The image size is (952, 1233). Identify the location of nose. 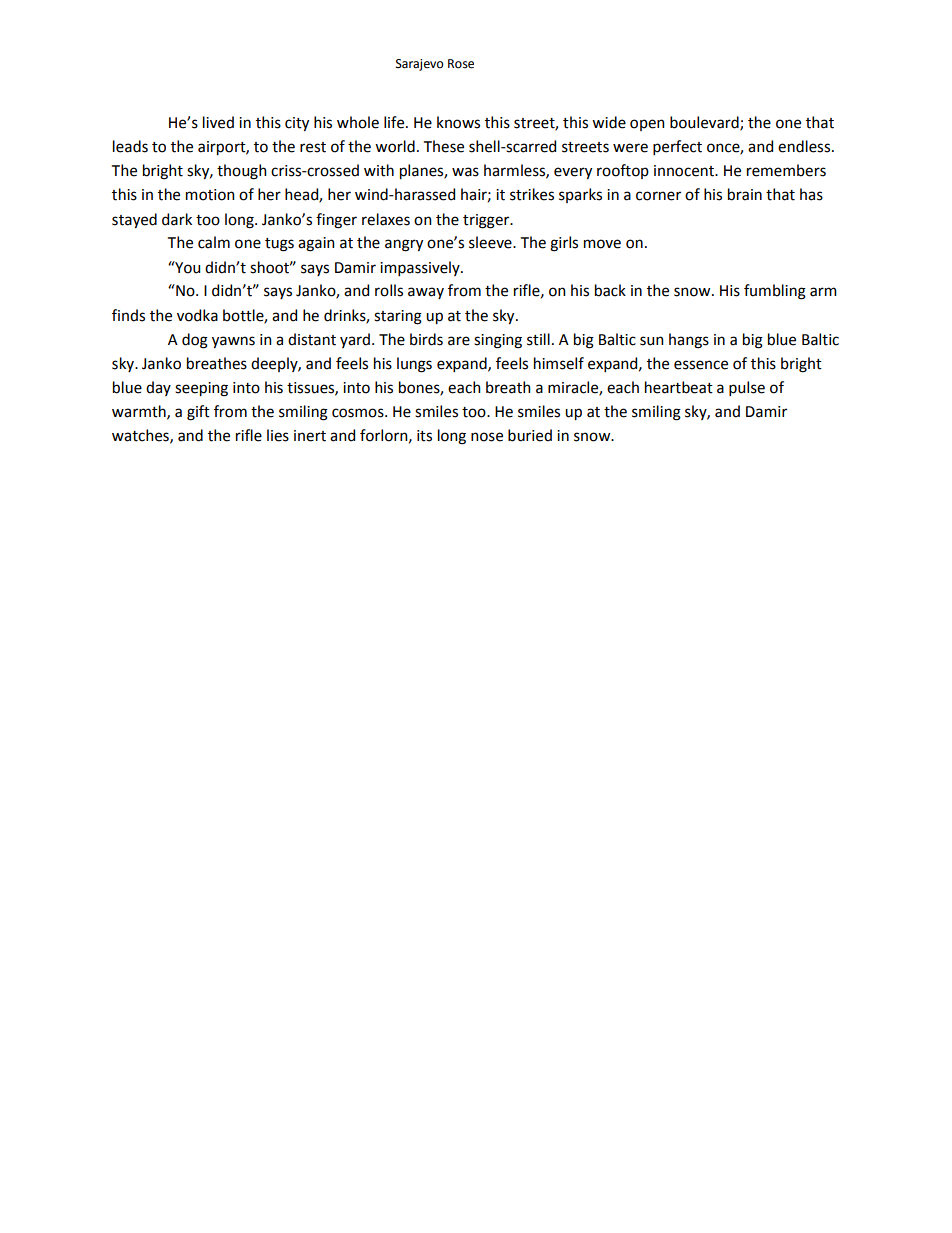
(487, 437).
